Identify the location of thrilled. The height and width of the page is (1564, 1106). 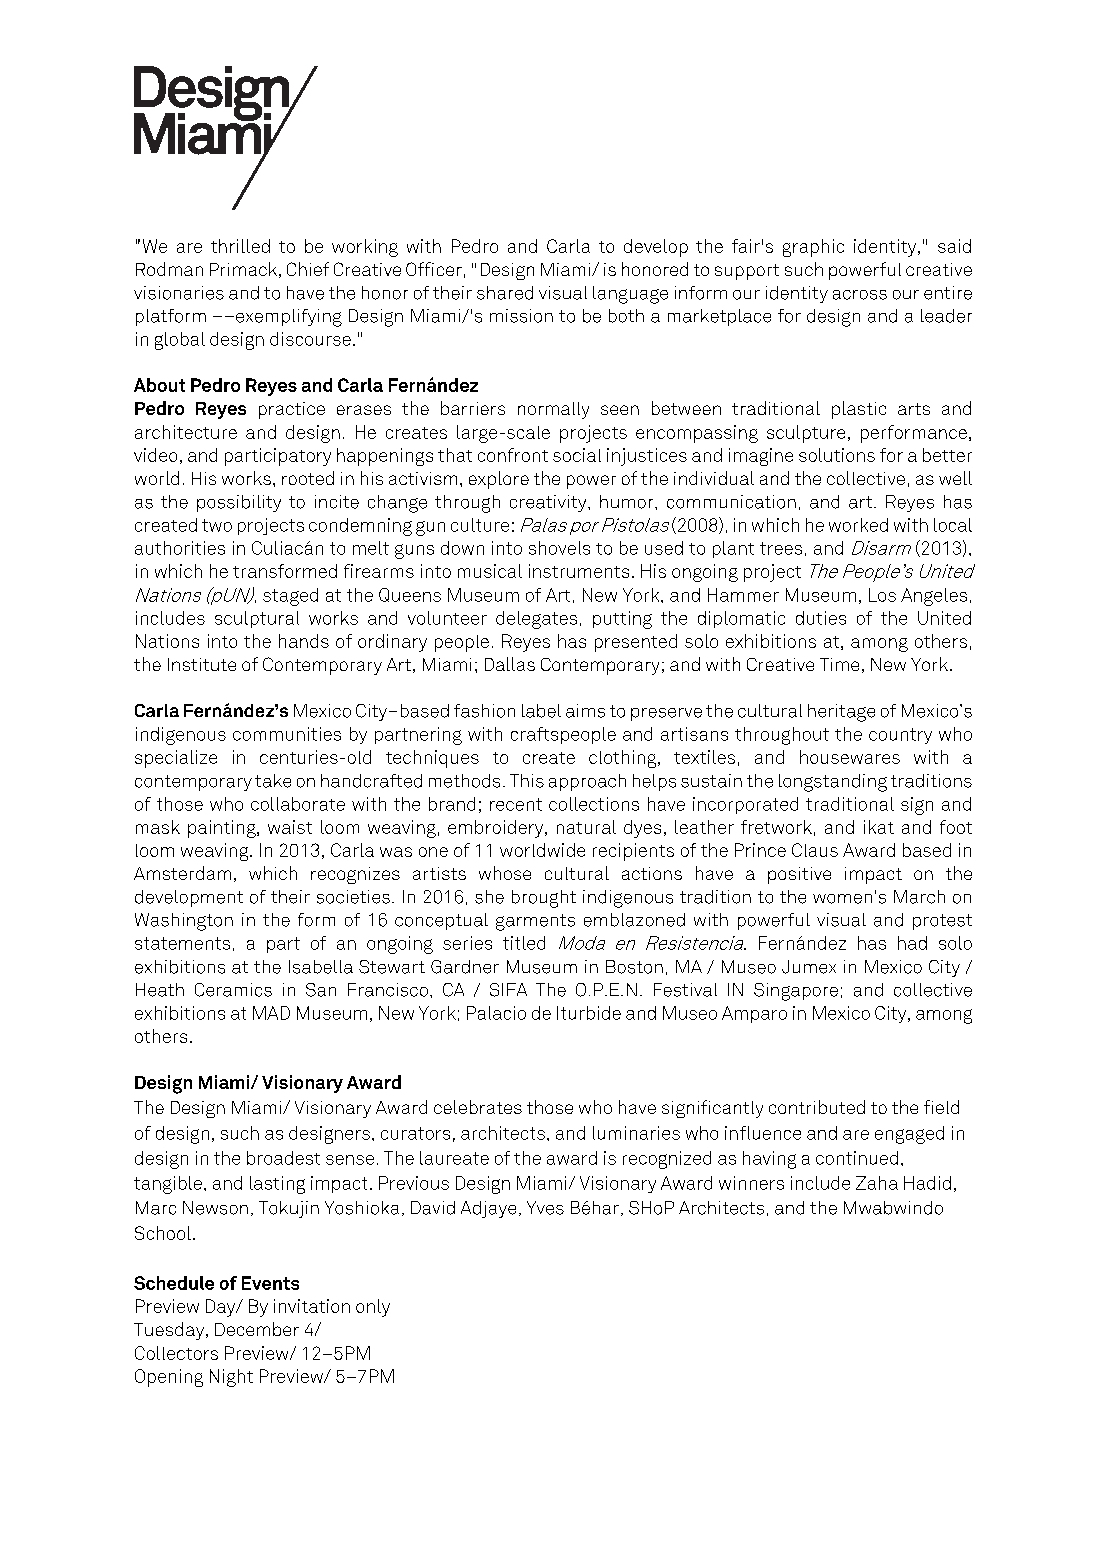
(240, 246).
